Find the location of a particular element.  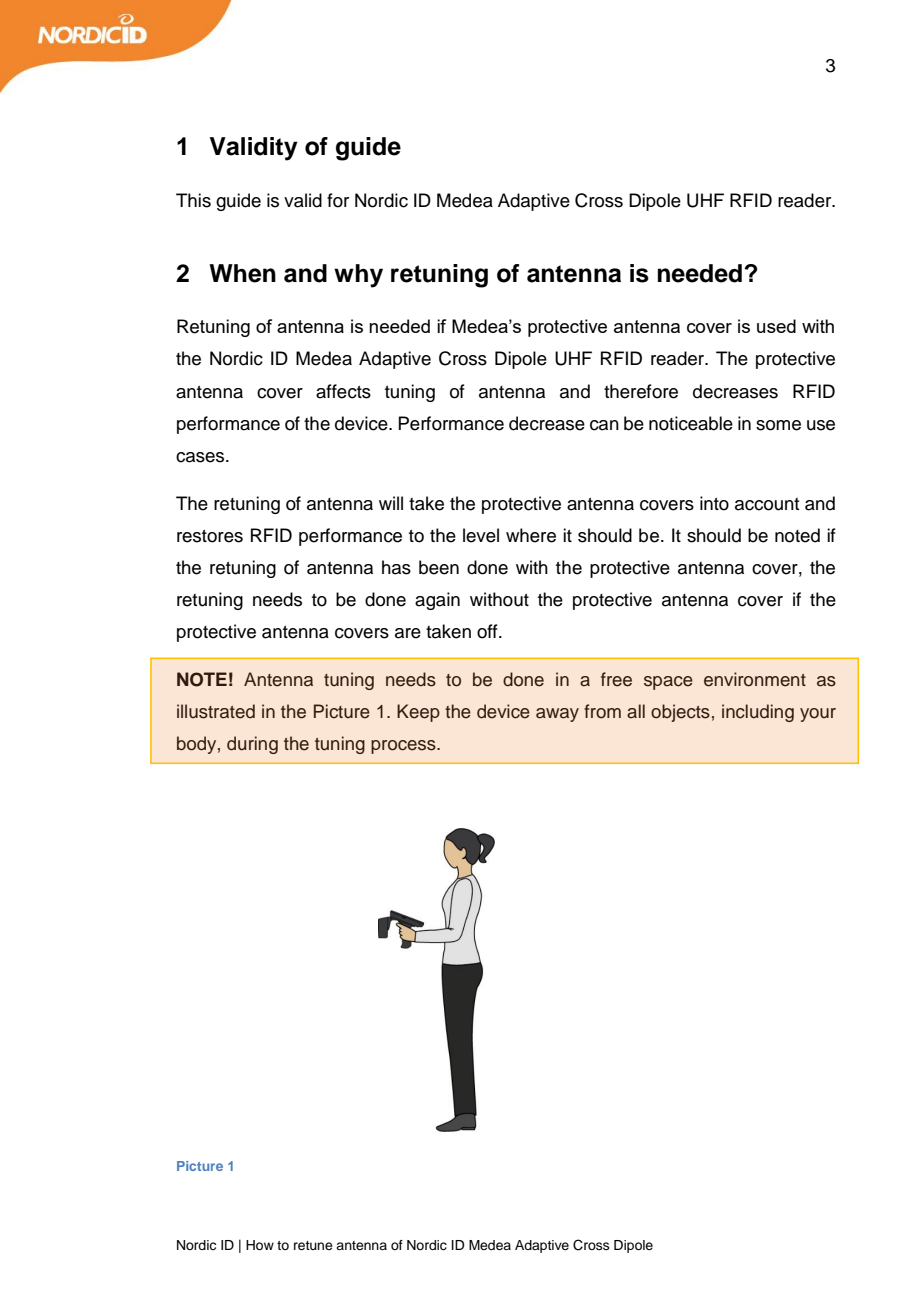

level is located at coordinates (481, 535).
